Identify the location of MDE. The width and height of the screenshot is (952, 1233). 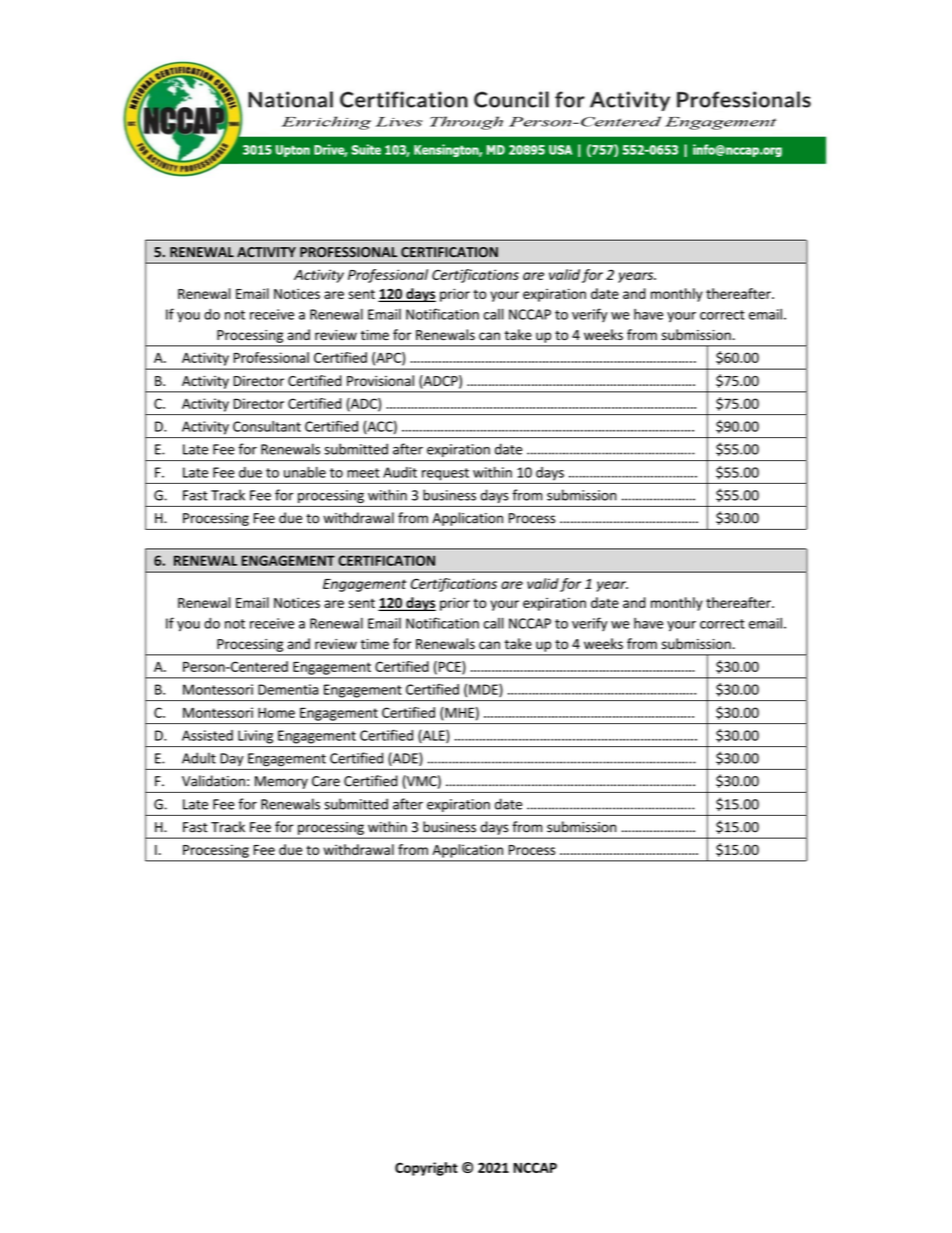
(484, 690).
